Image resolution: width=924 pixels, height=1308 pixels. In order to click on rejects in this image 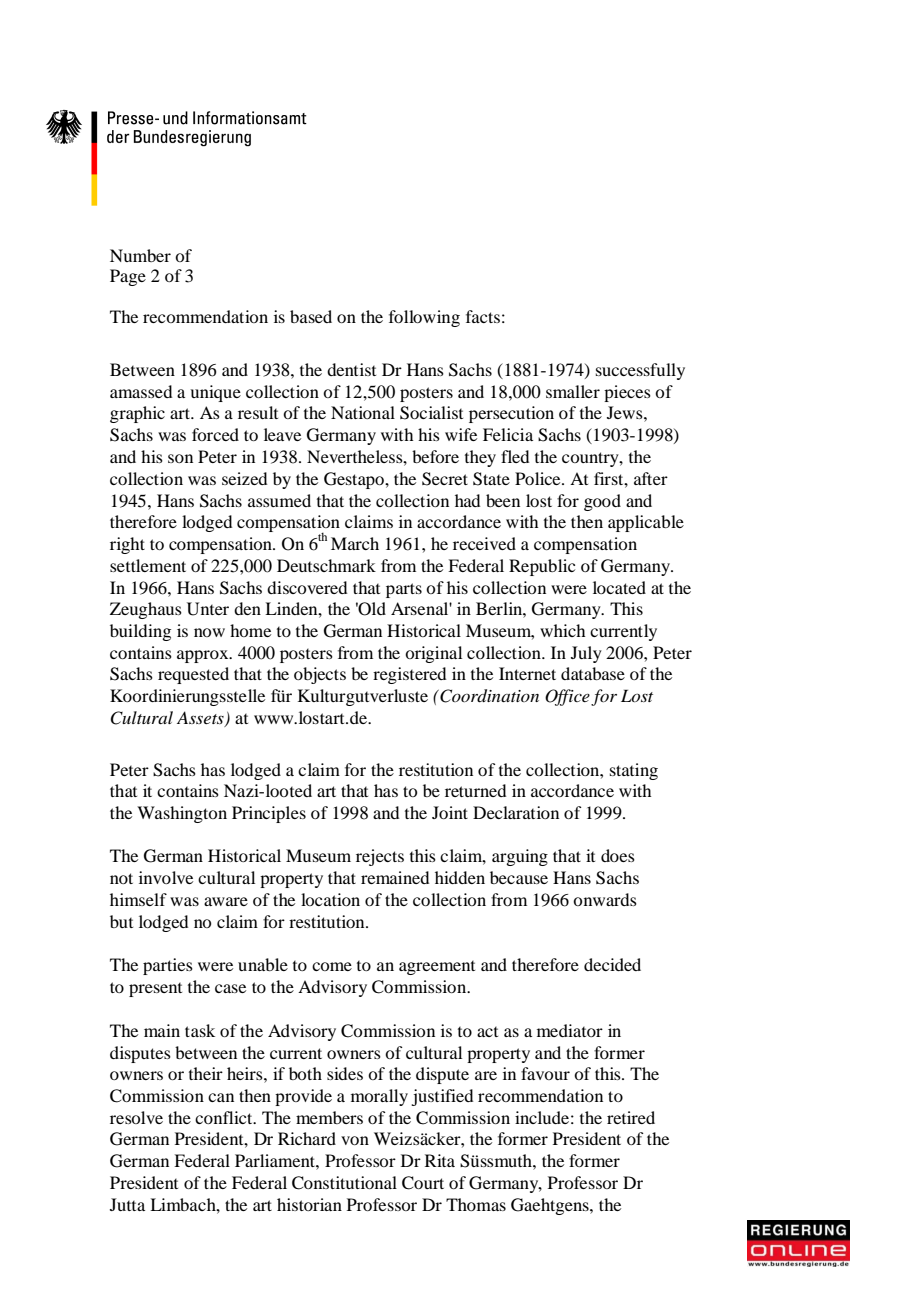, I will do `click(380, 857)`.
